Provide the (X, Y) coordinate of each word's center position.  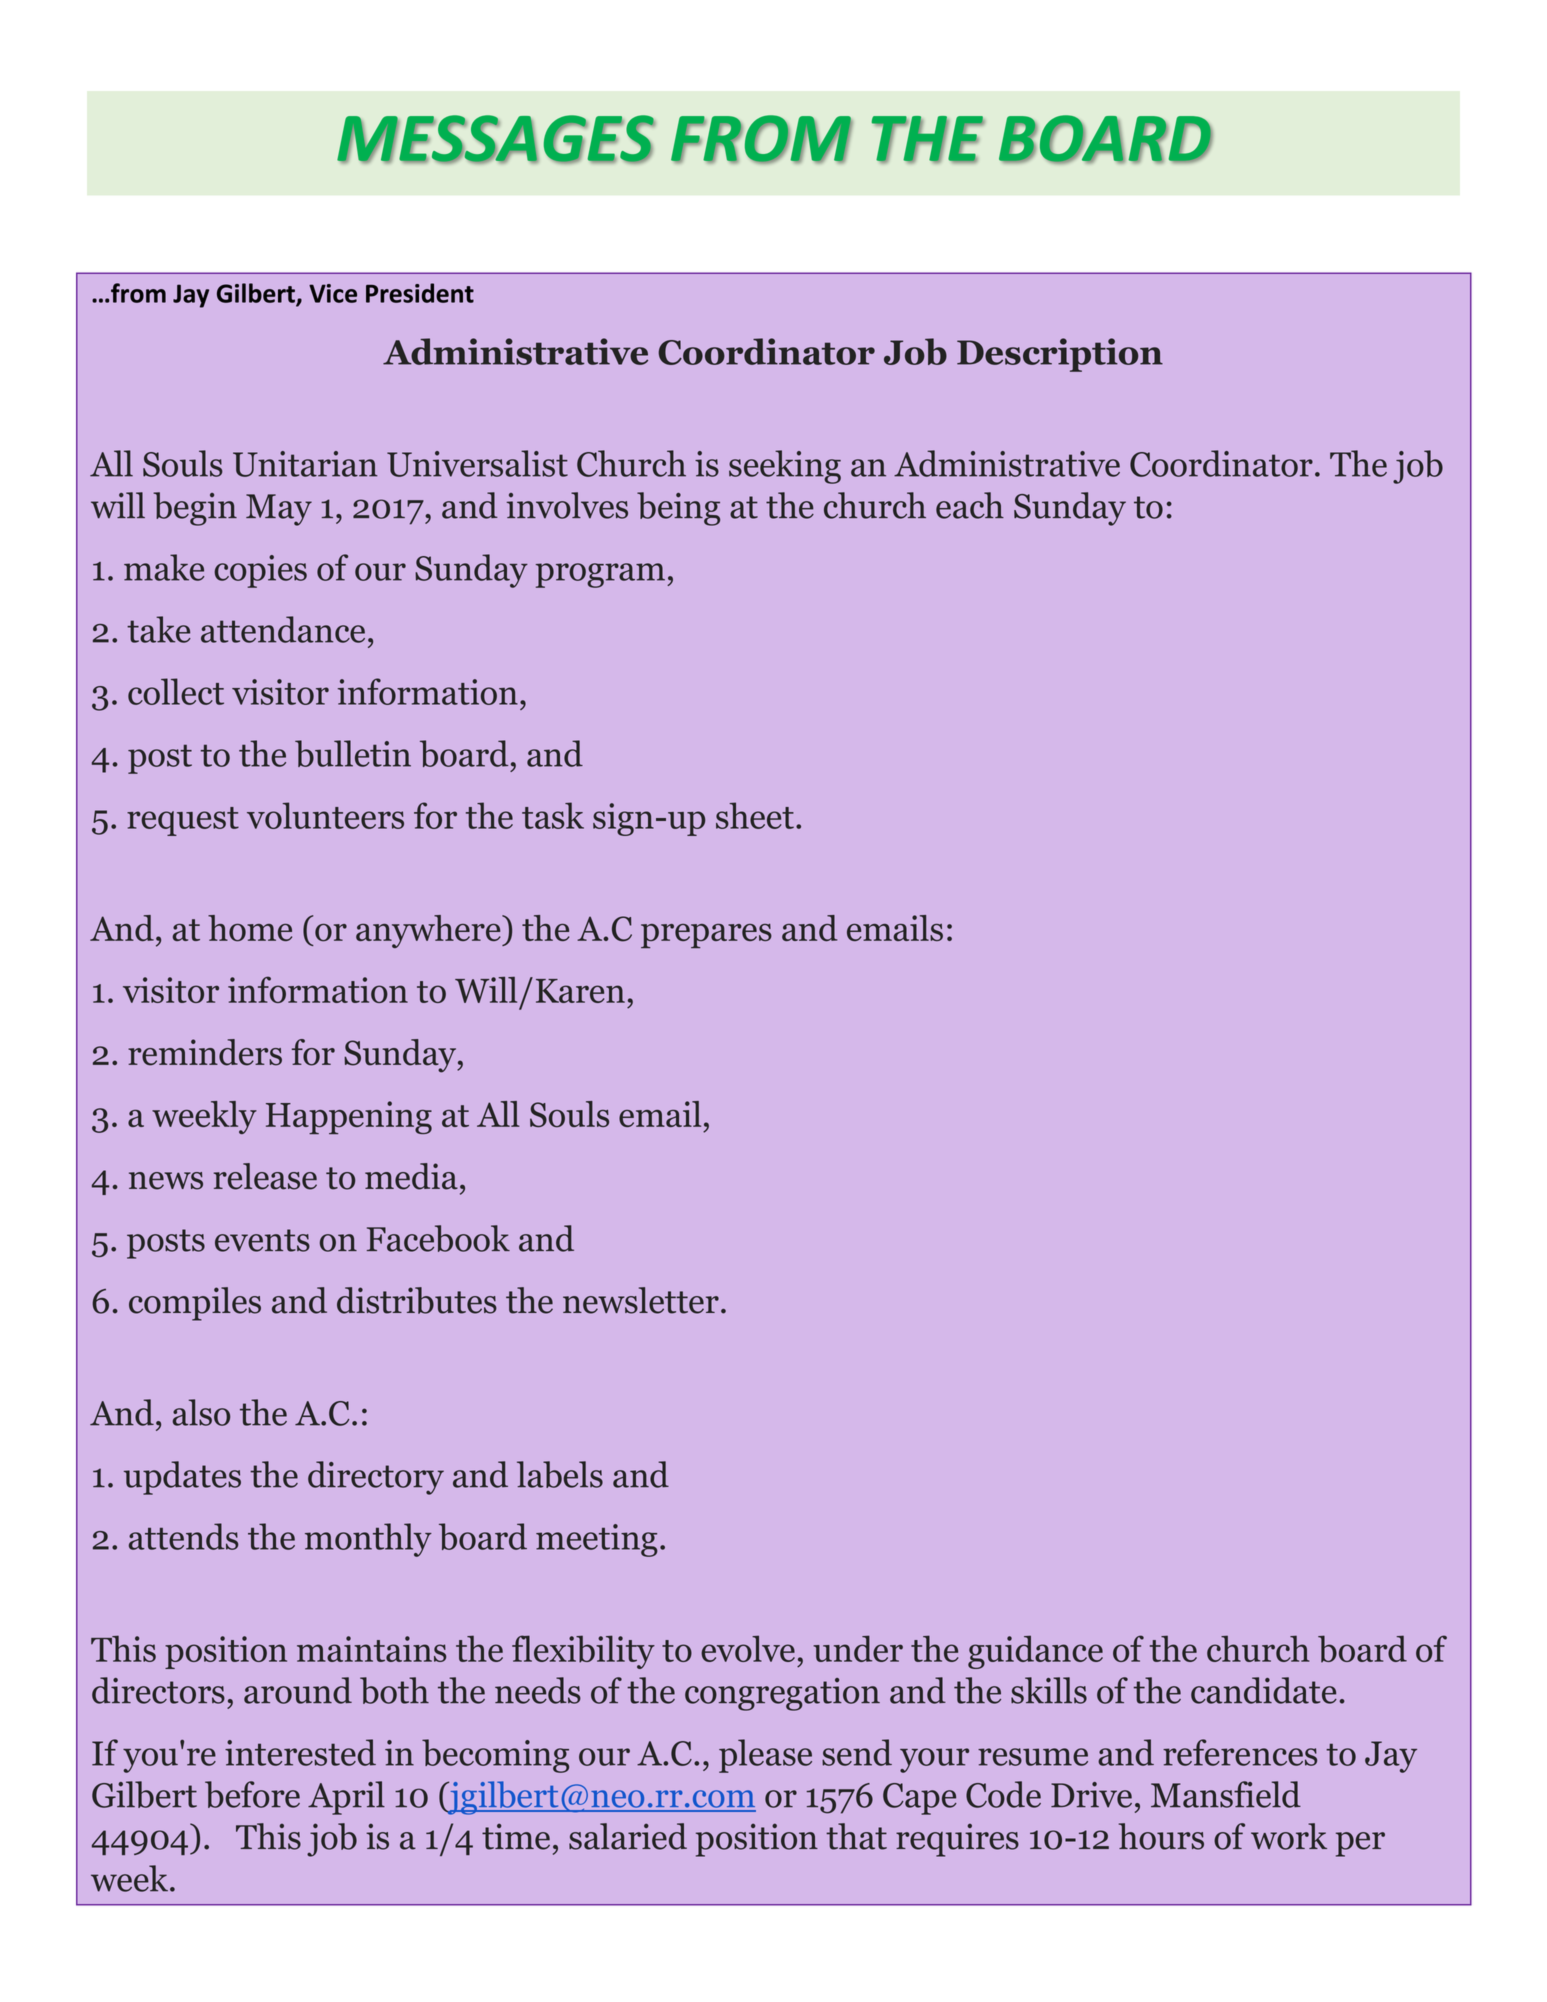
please (765, 1756)
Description (1060, 355)
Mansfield (1226, 1794)
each (970, 505)
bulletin (353, 753)
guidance (1035, 1652)
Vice (333, 293)
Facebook (438, 1238)
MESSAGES (496, 139)
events (262, 1240)
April (346, 1798)
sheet (755, 815)
